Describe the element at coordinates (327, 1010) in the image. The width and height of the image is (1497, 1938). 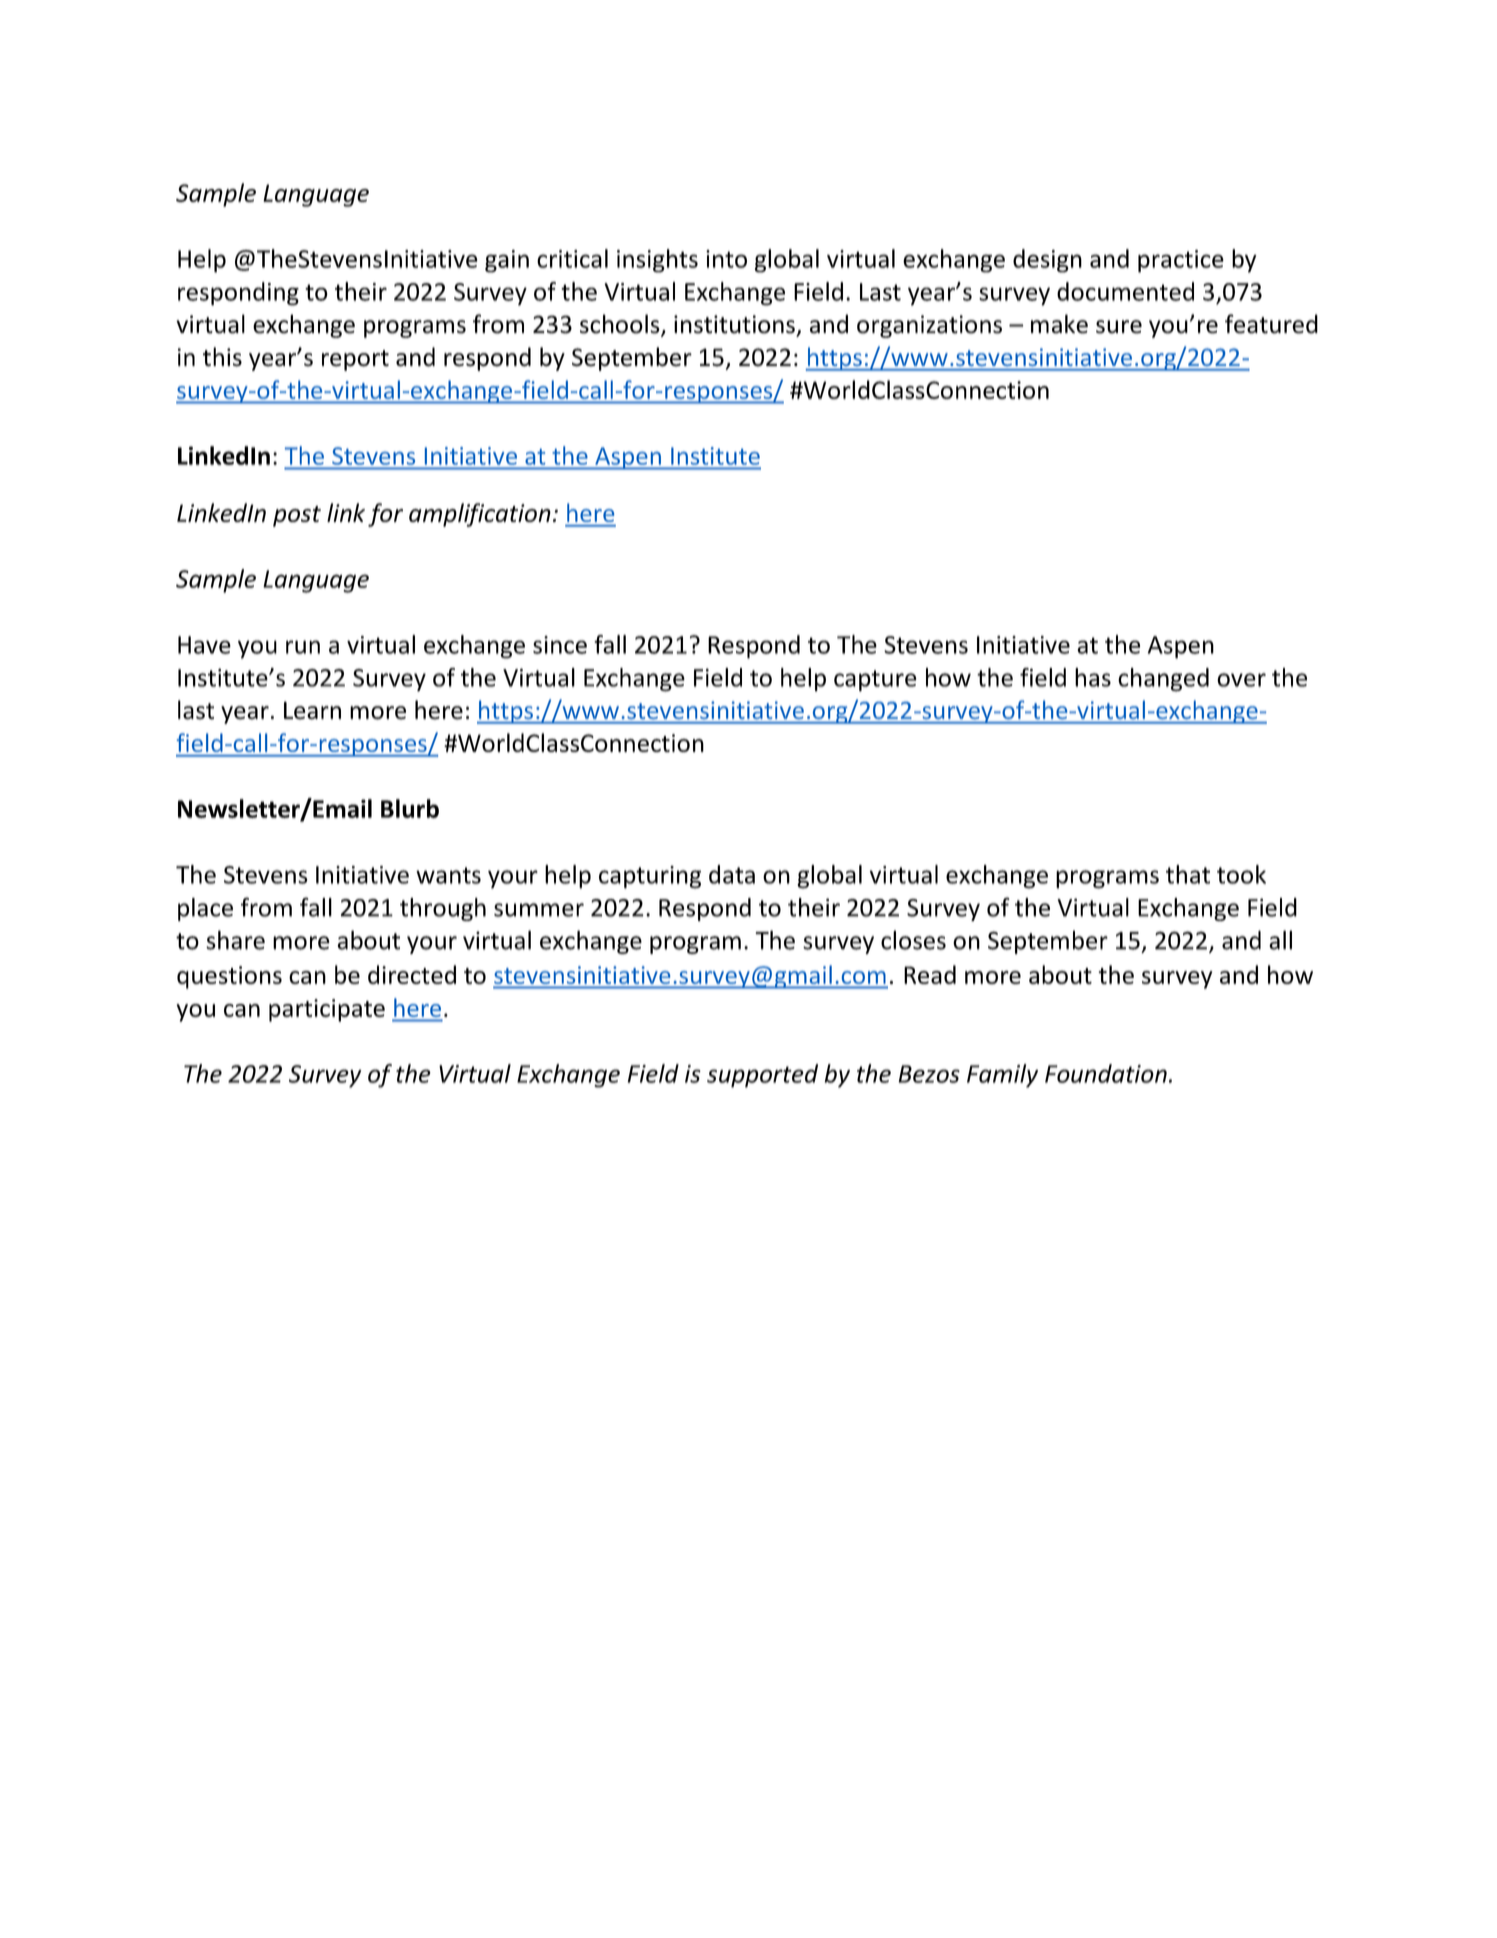
I see `participate` at that location.
